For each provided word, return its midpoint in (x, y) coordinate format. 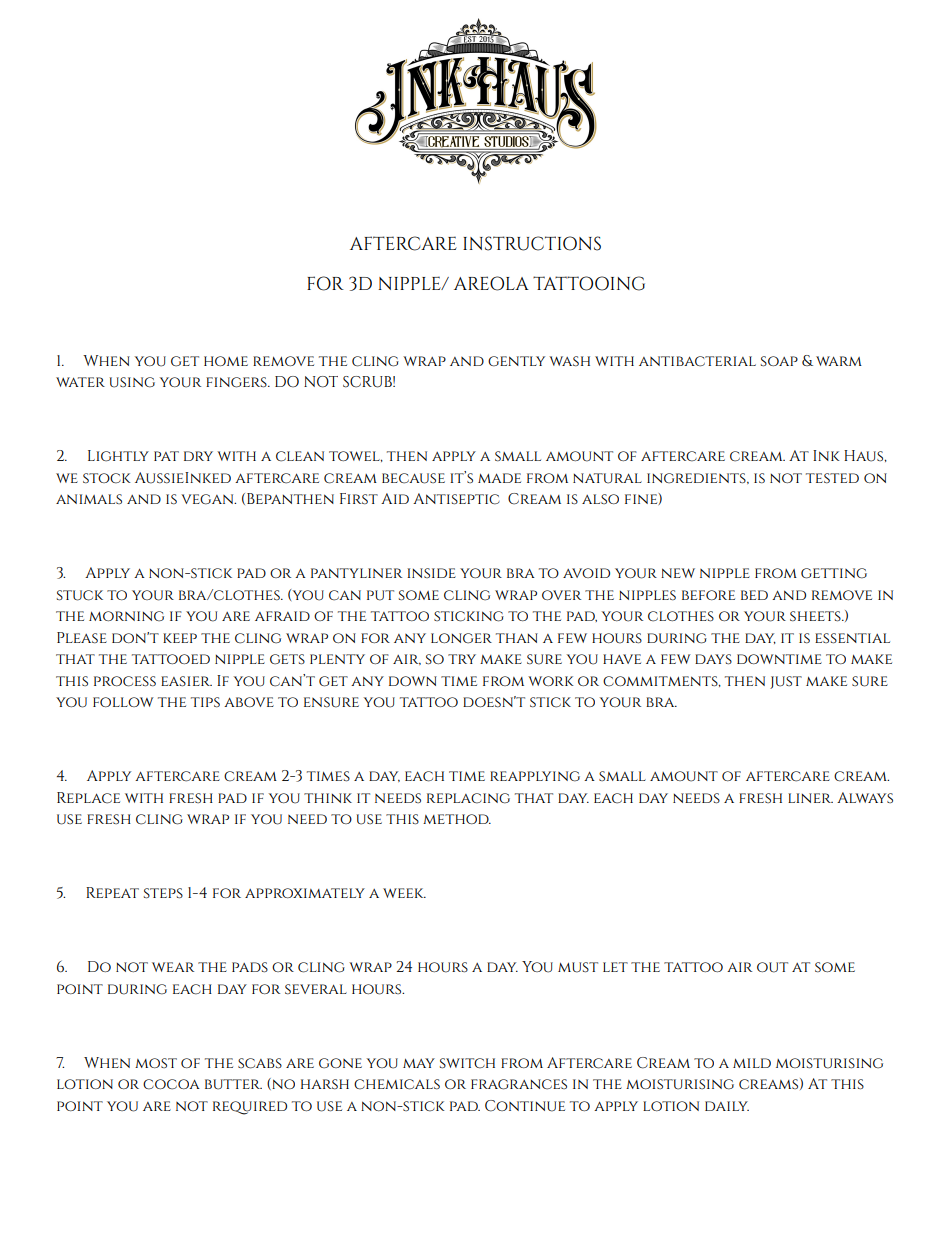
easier (186, 681)
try (462, 659)
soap (779, 361)
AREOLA (491, 283)
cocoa (171, 1084)
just (786, 682)
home (226, 361)
